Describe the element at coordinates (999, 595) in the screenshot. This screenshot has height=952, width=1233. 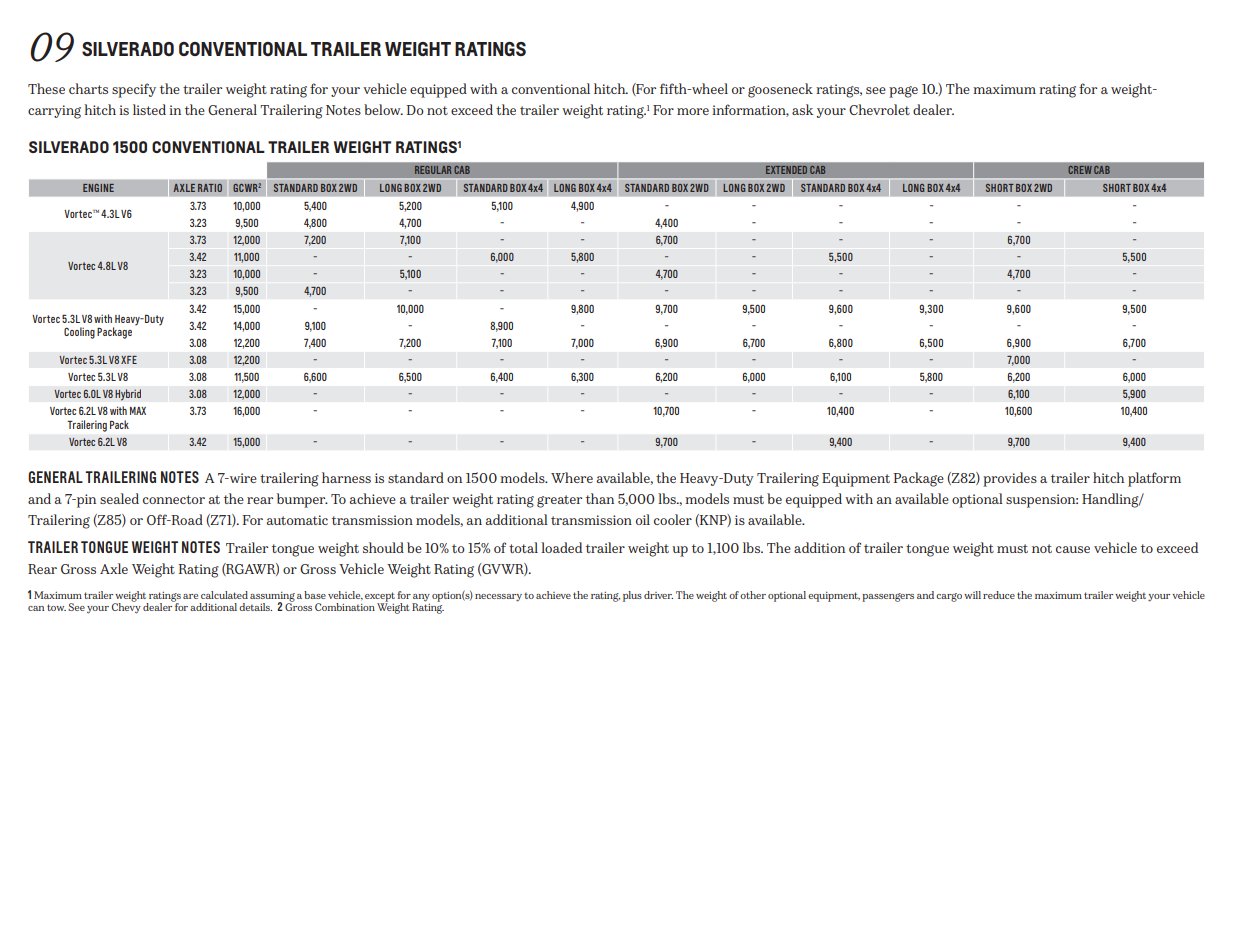
I see `reduce` at that location.
